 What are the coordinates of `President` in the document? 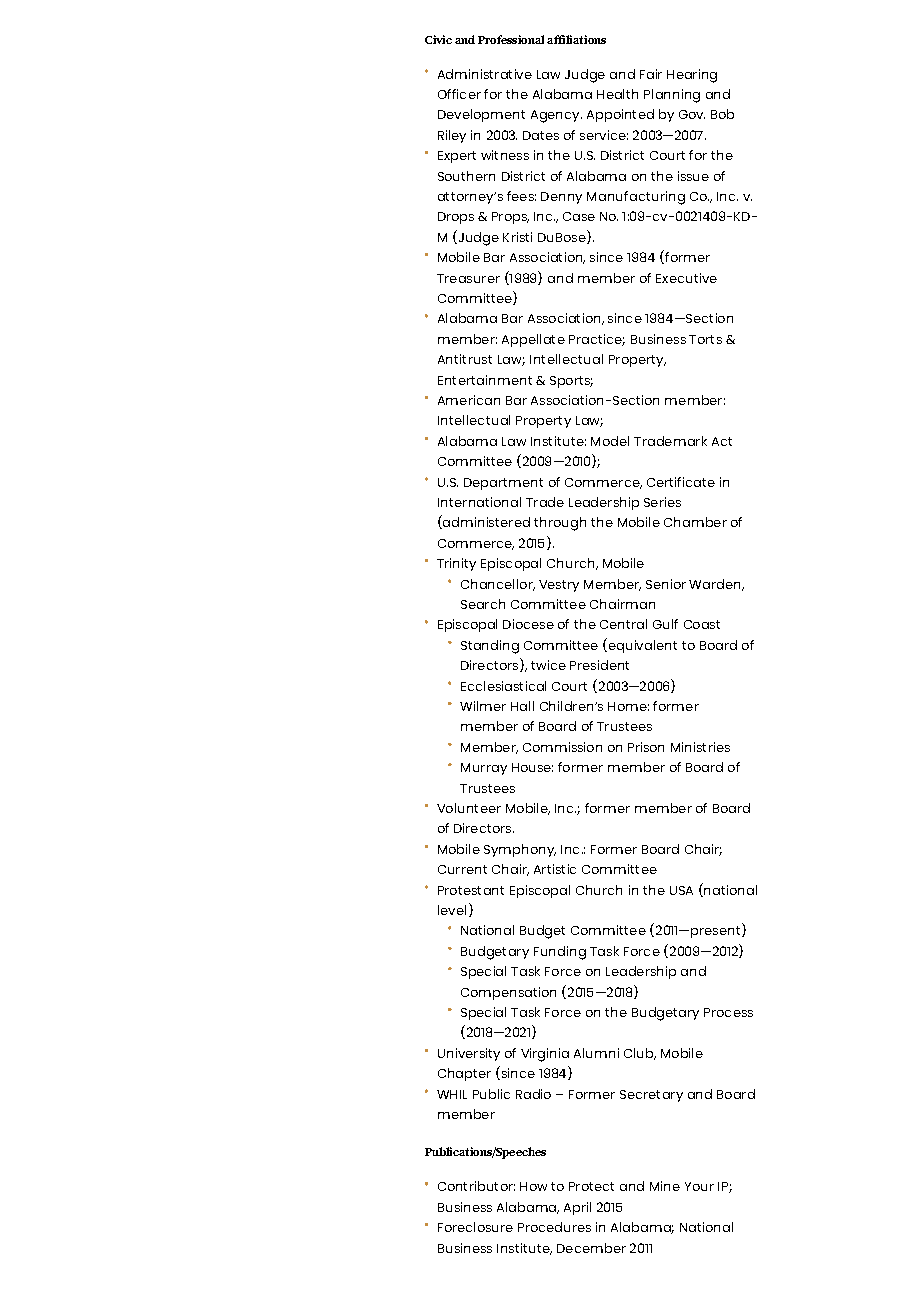 It's located at (599, 665).
